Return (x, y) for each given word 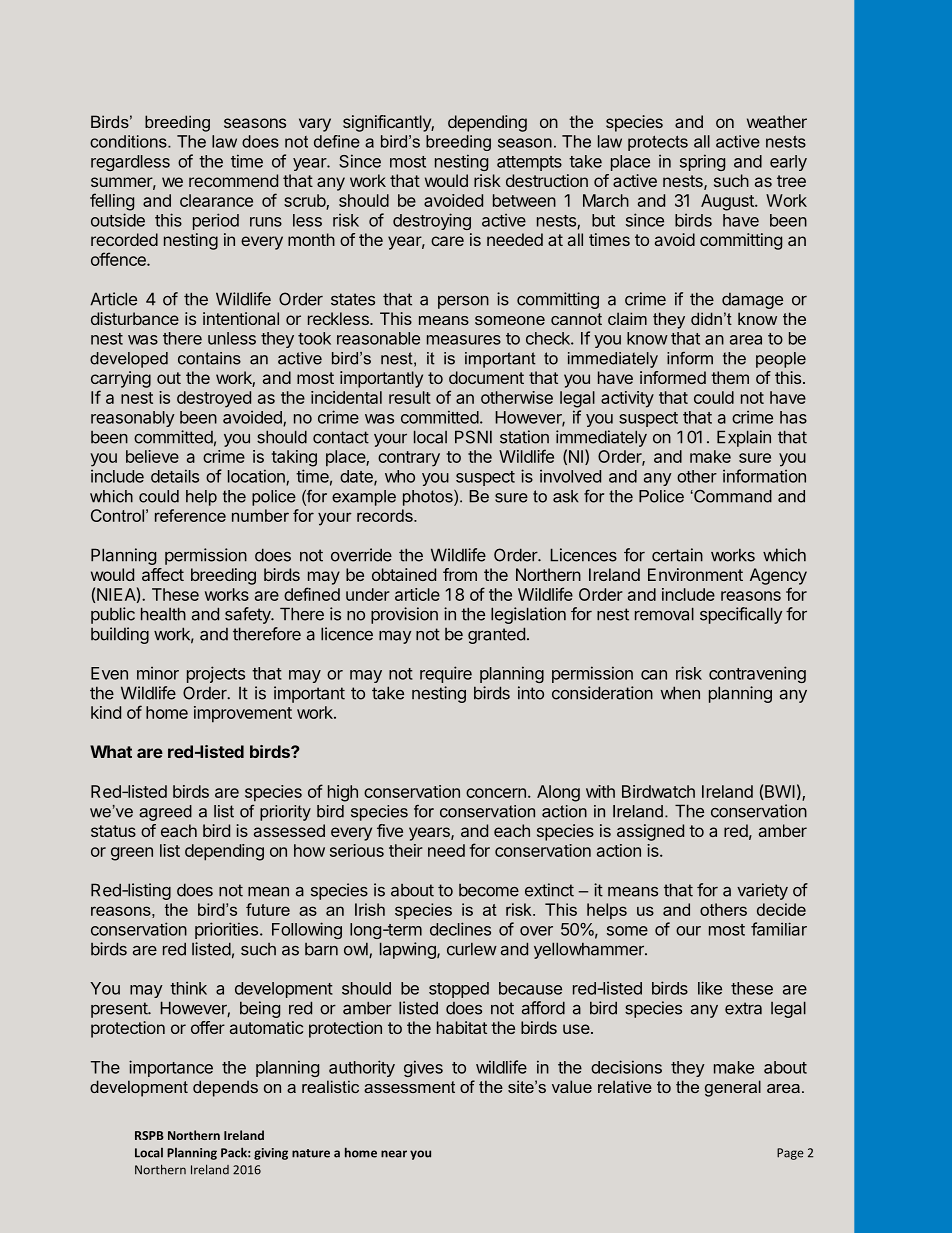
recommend (233, 180)
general (733, 1088)
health (163, 614)
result (410, 397)
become (489, 890)
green (132, 854)
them (730, 377)
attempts (529, 163)
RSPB (149, 1135)
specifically (741, 615)
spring (702, 162)
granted (496, 635)
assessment (409, 1087)
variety (762, 891)
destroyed (214, 399)
